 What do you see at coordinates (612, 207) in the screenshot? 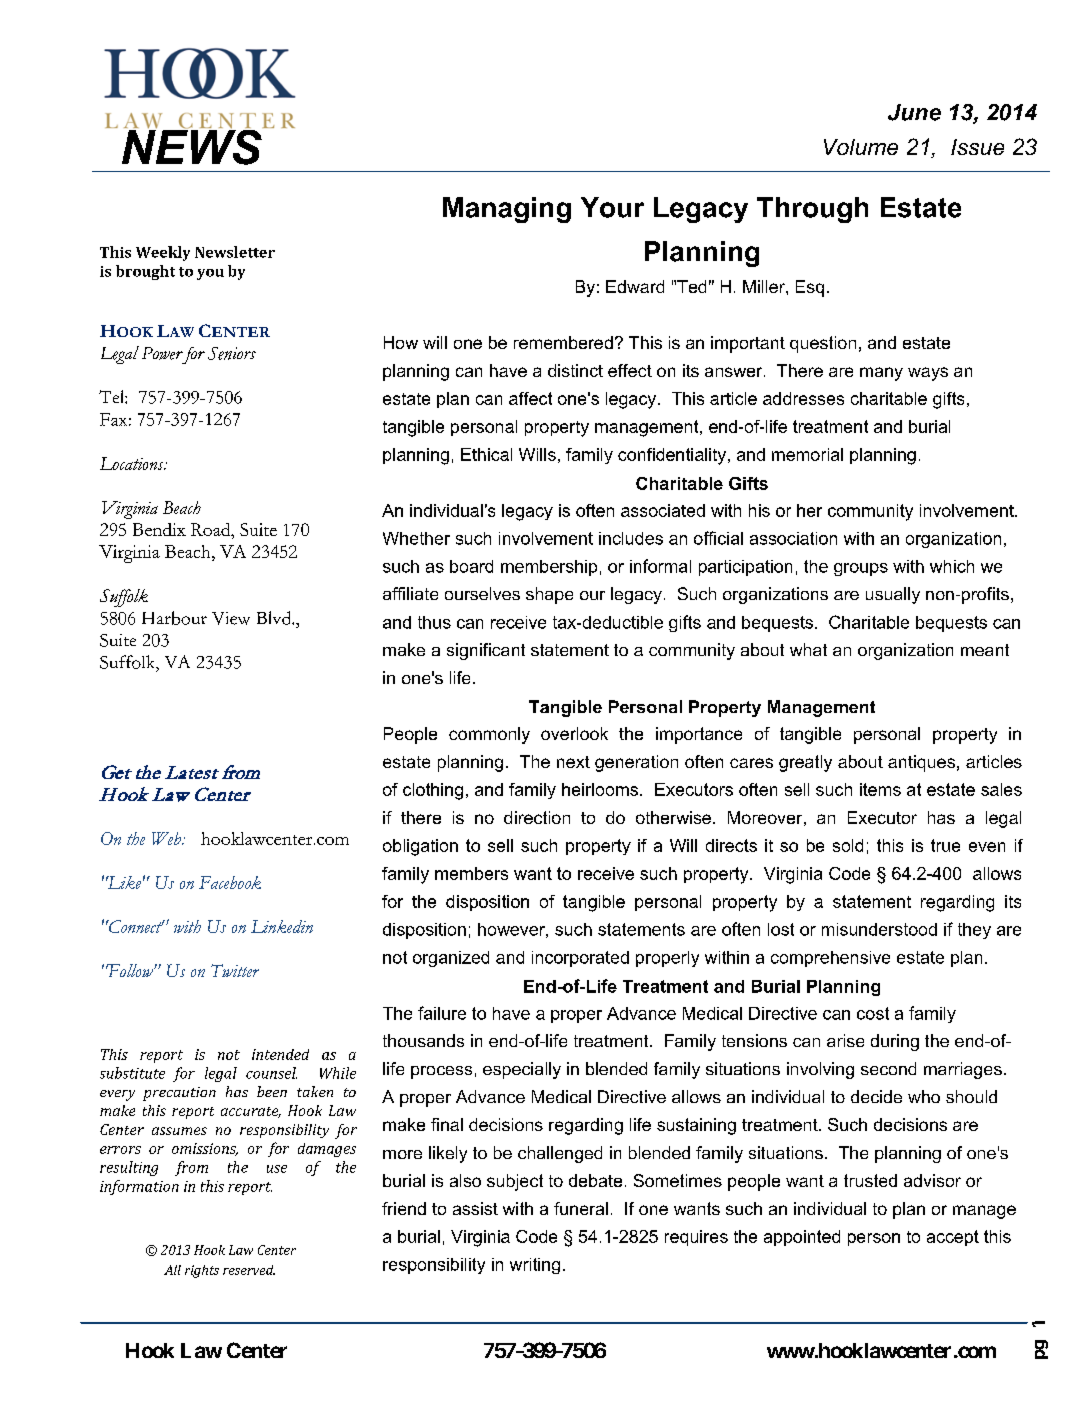
I see `Your` at bounding box center [612, 207].
